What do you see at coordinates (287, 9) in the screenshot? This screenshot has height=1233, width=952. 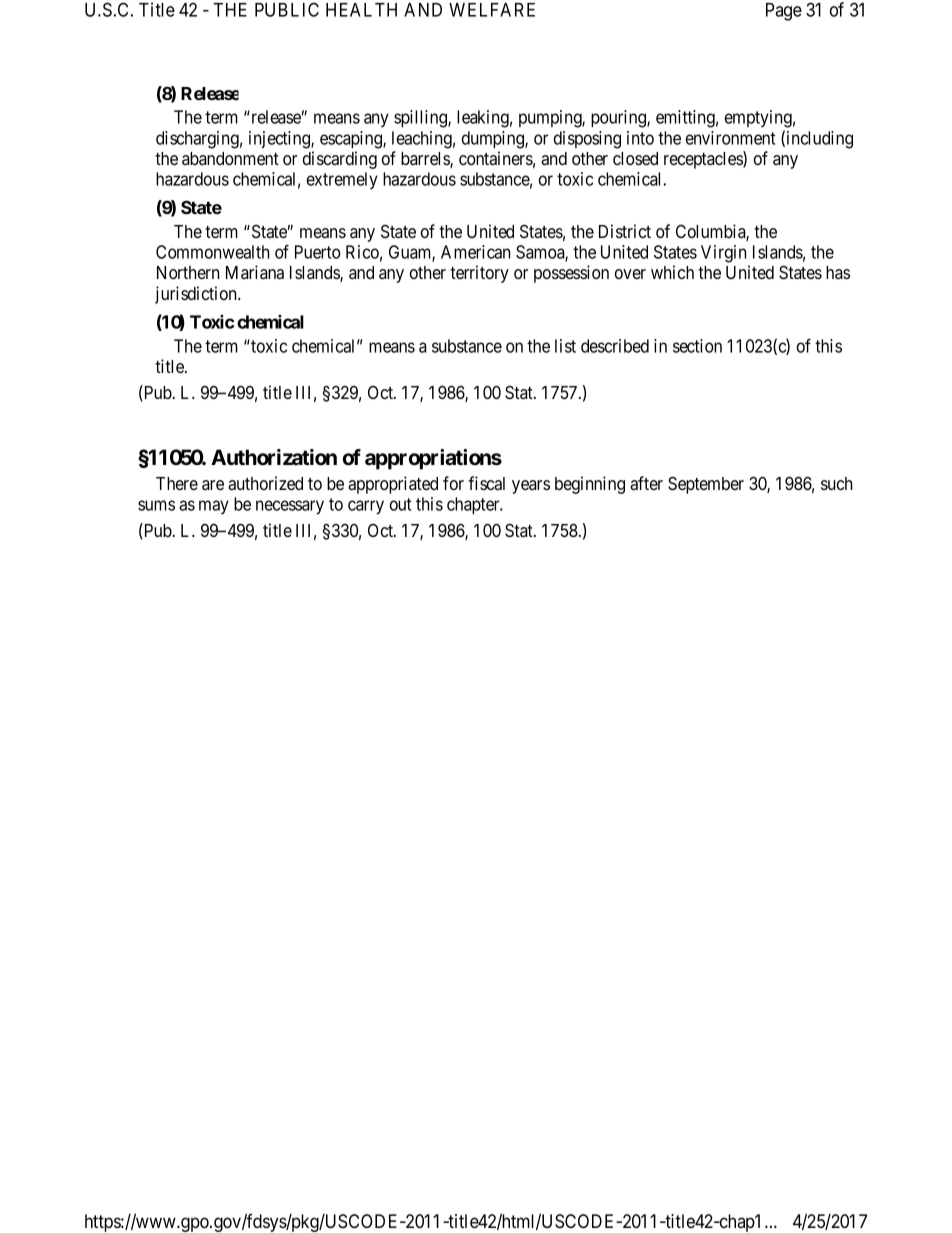 I see `PUBLIC` at bounding box center [287, 9].
